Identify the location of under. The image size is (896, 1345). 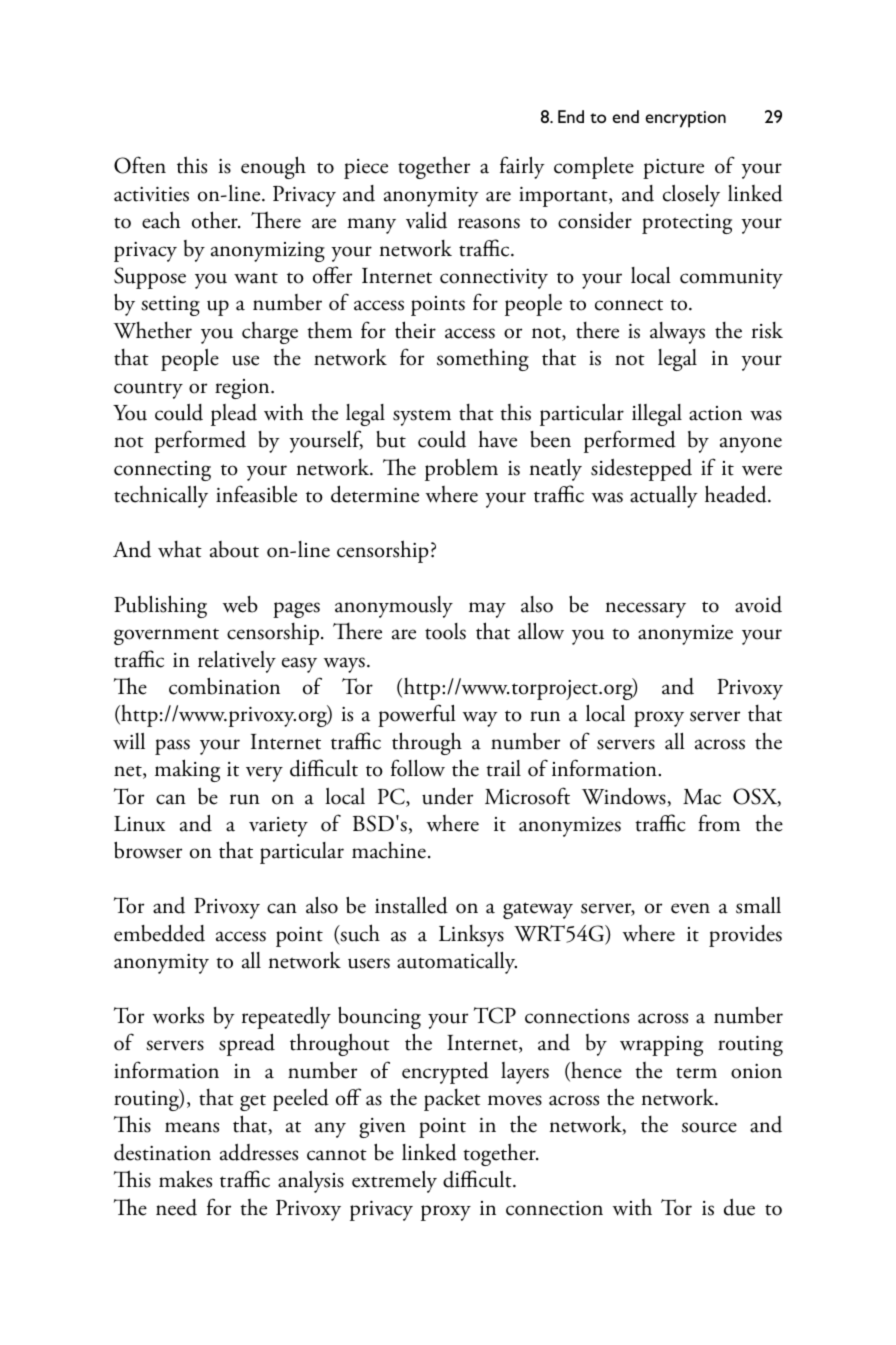
(447, 796).
